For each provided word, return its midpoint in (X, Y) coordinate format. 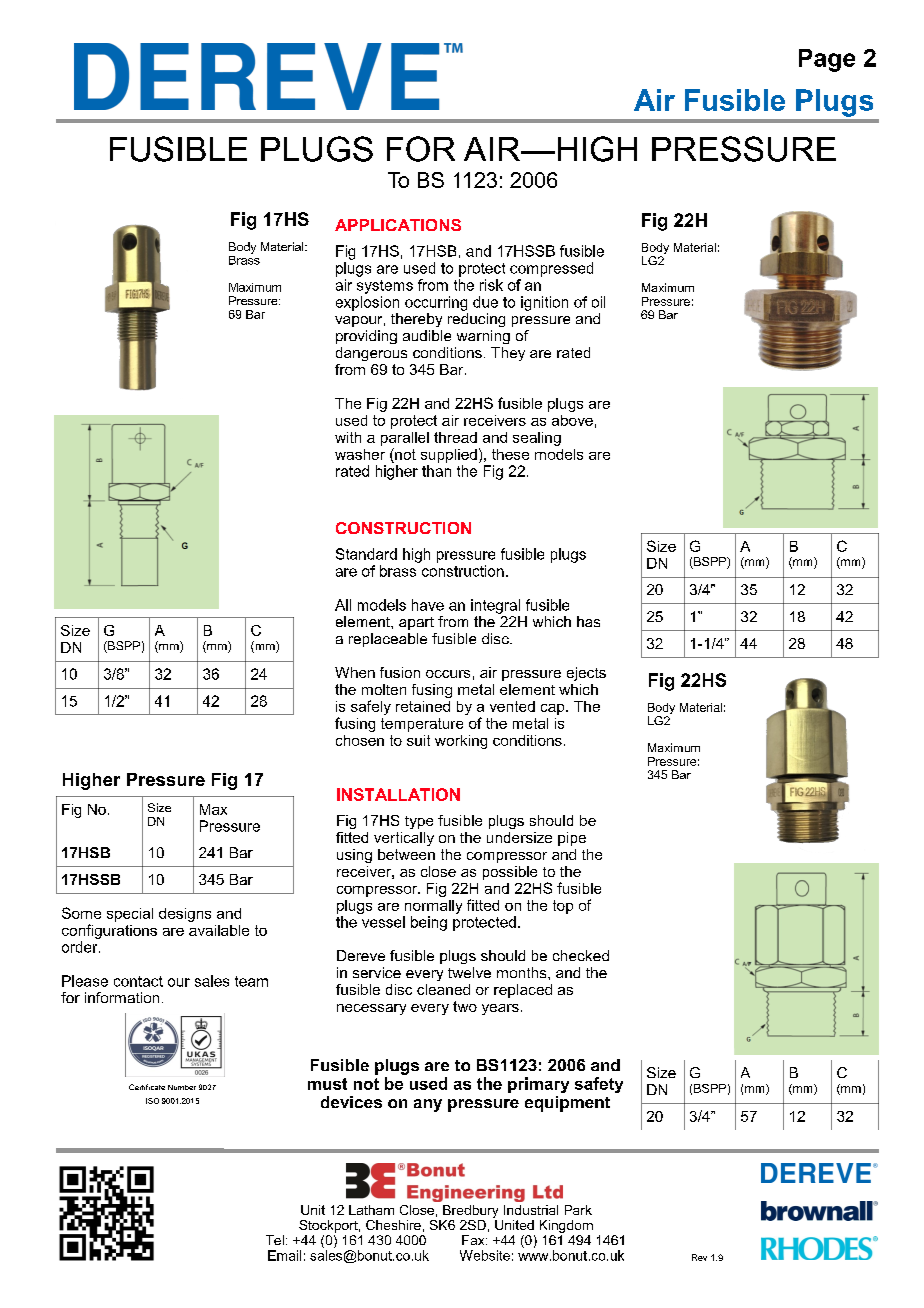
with (348, 437)
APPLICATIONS (398, 225)
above (572, 420)
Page (827, 60)
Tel (275, 1240)
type (419, 822)
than (436, 471)
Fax (474, 1240)
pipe (572, 839)
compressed (551, 269)
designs (185, 915)
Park (578, 1210)
